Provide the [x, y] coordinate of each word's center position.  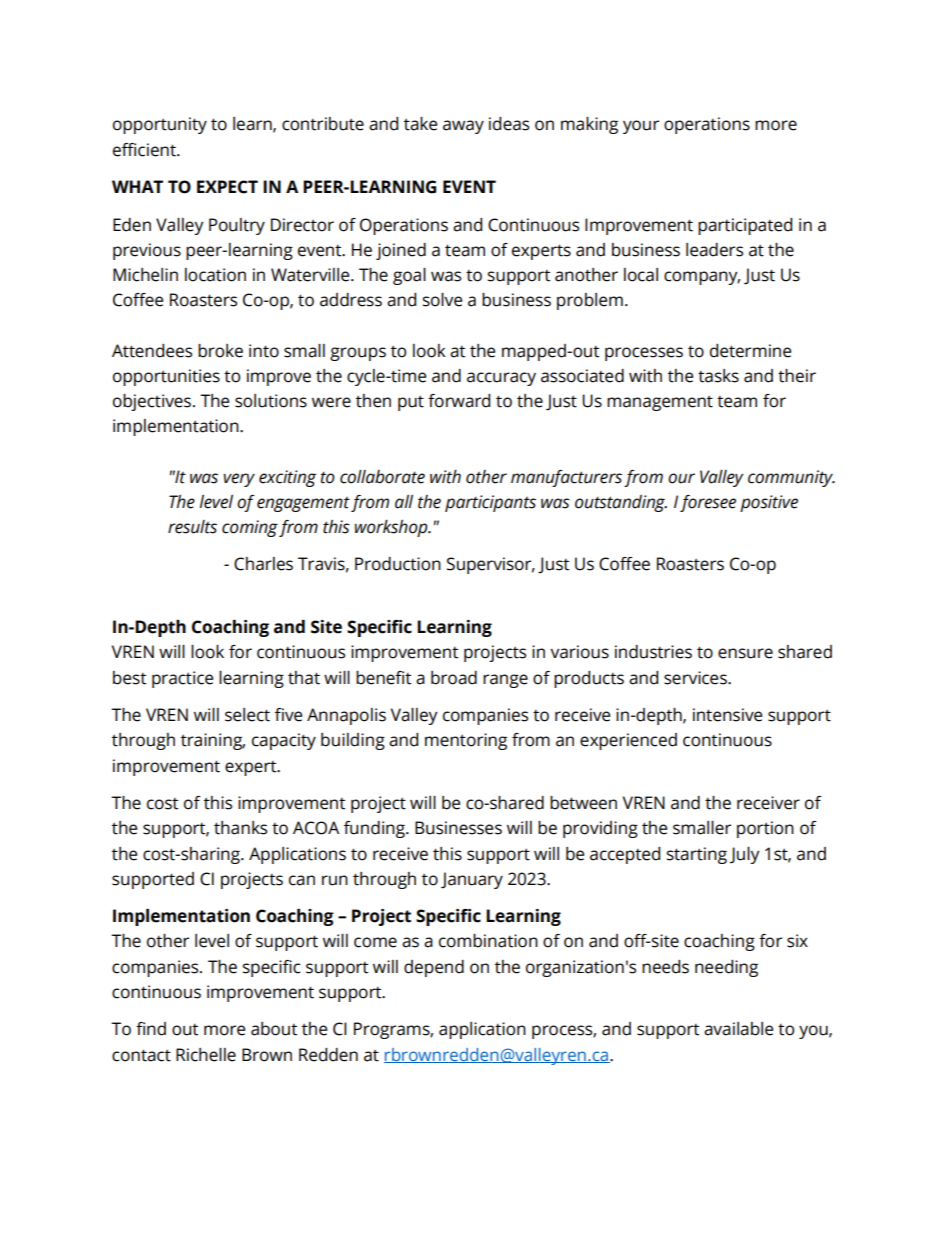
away [463, 127]
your [641, 127]
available [738, 1029]
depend [434, 968]
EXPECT [227, 187]
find [151, 1029]
